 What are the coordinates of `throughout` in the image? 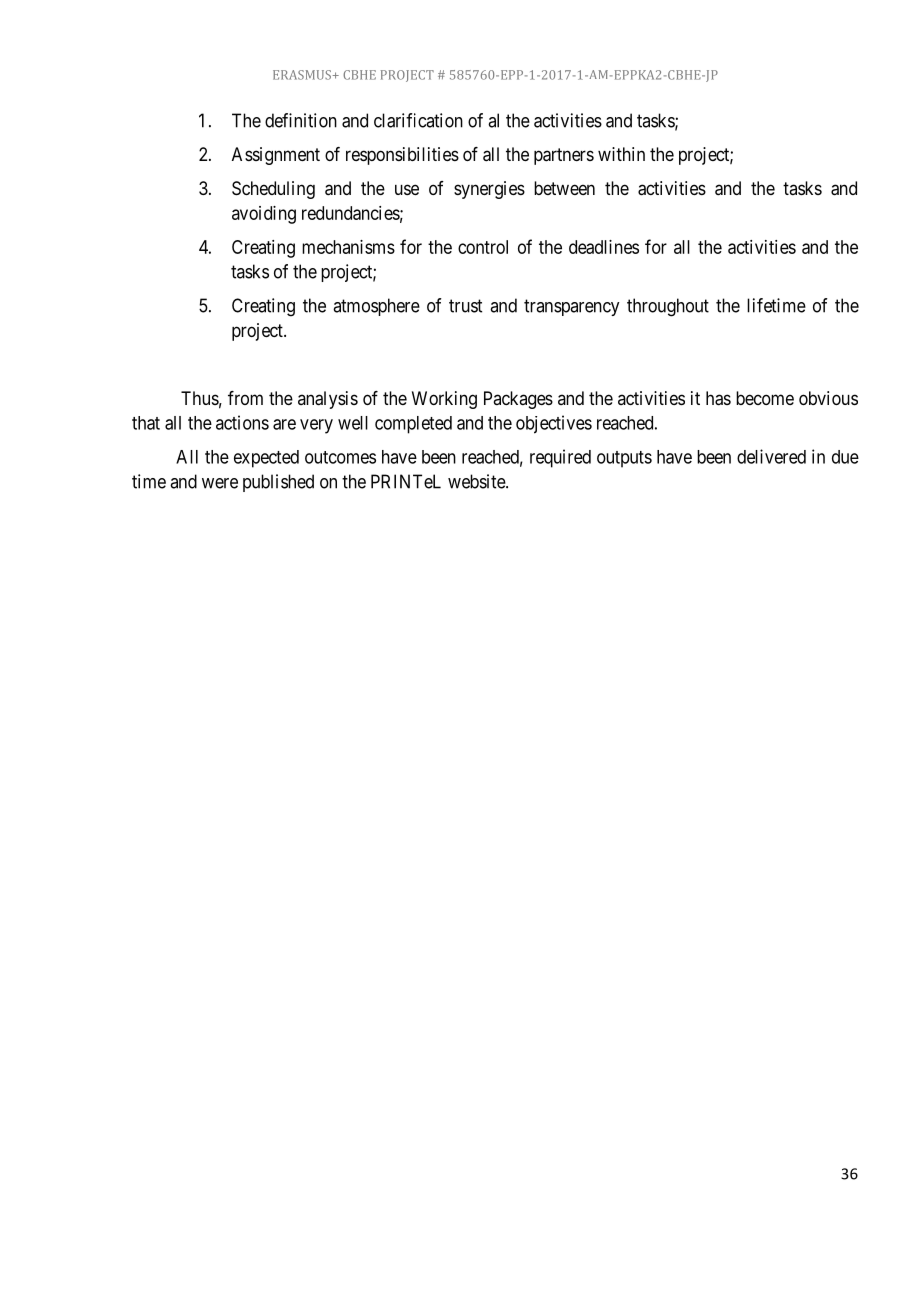 It's located at (668, 307).
